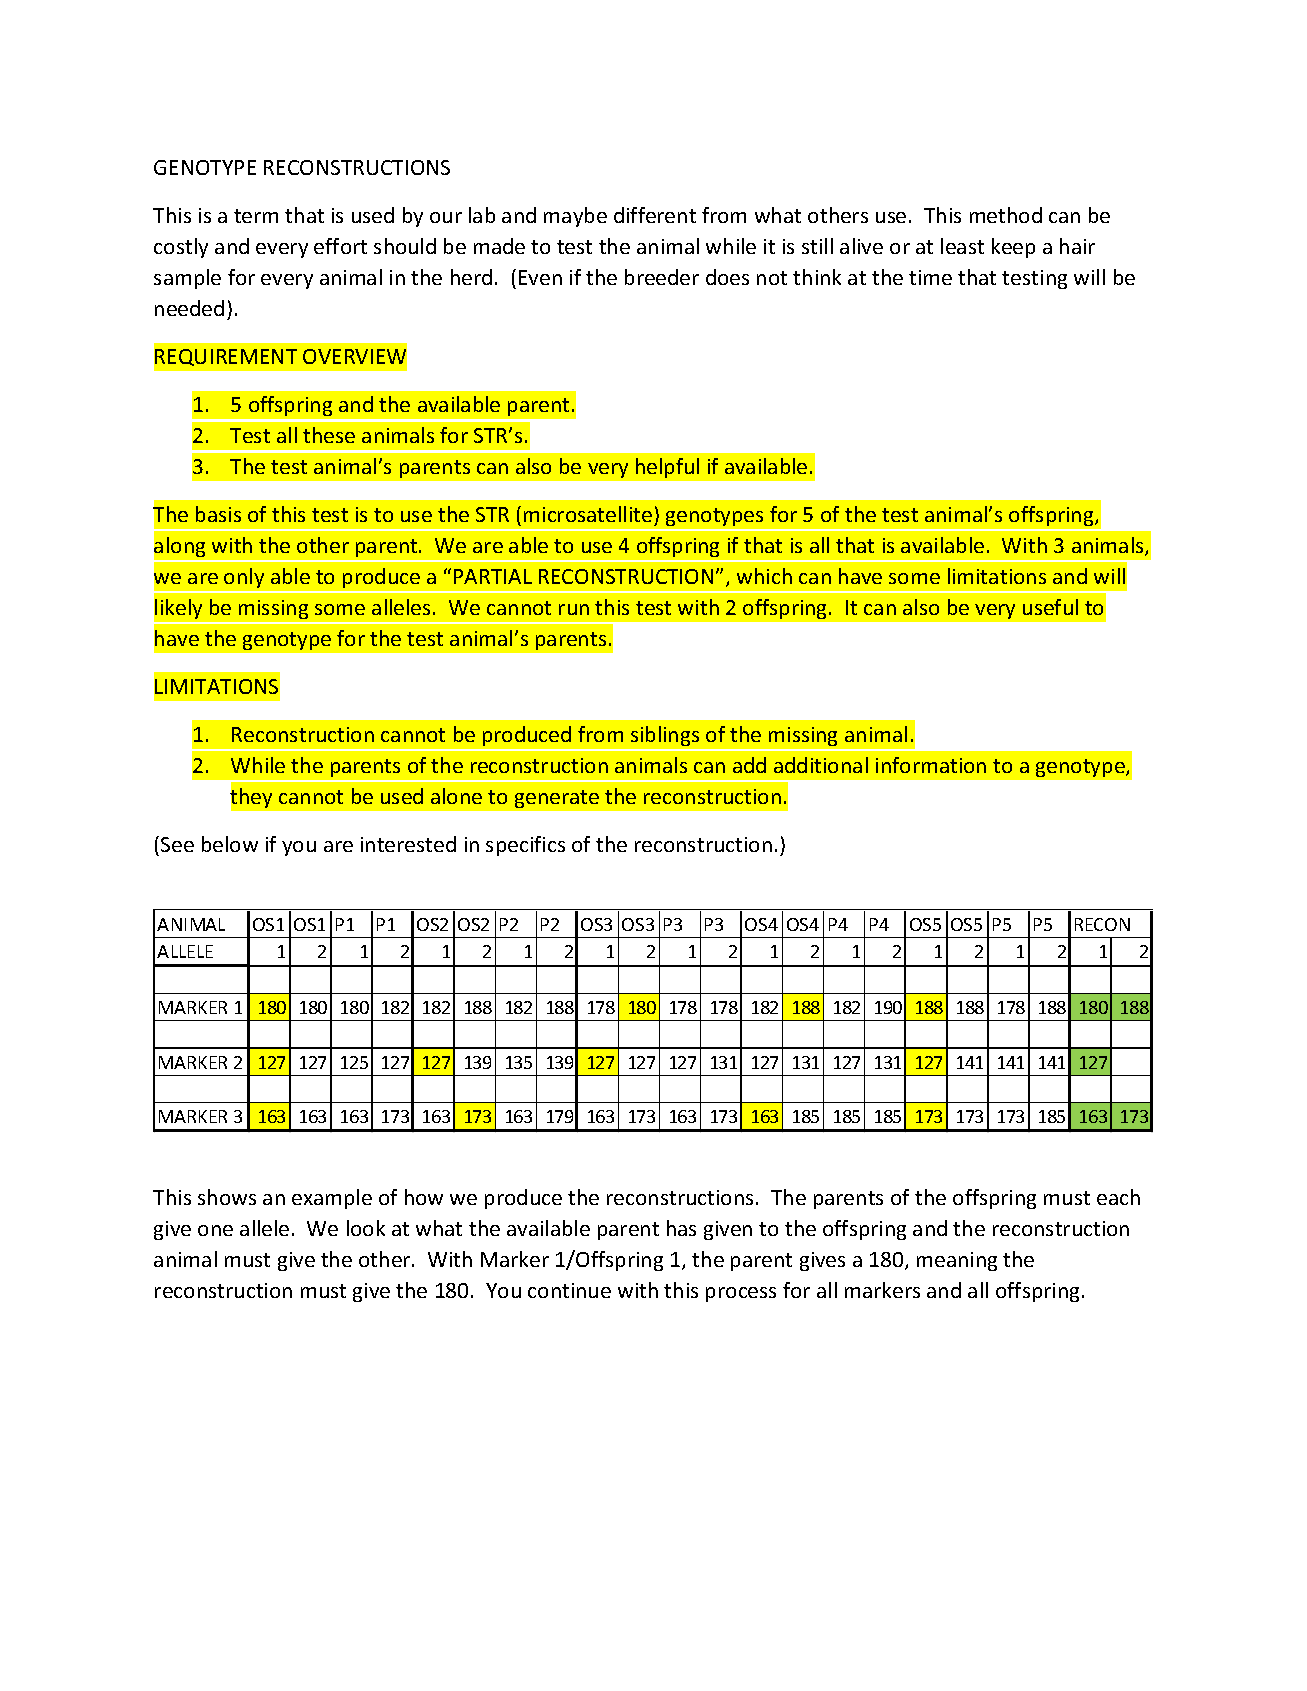 The image size is (1307, 1691). I want to click on has, so click(681, 1228).
